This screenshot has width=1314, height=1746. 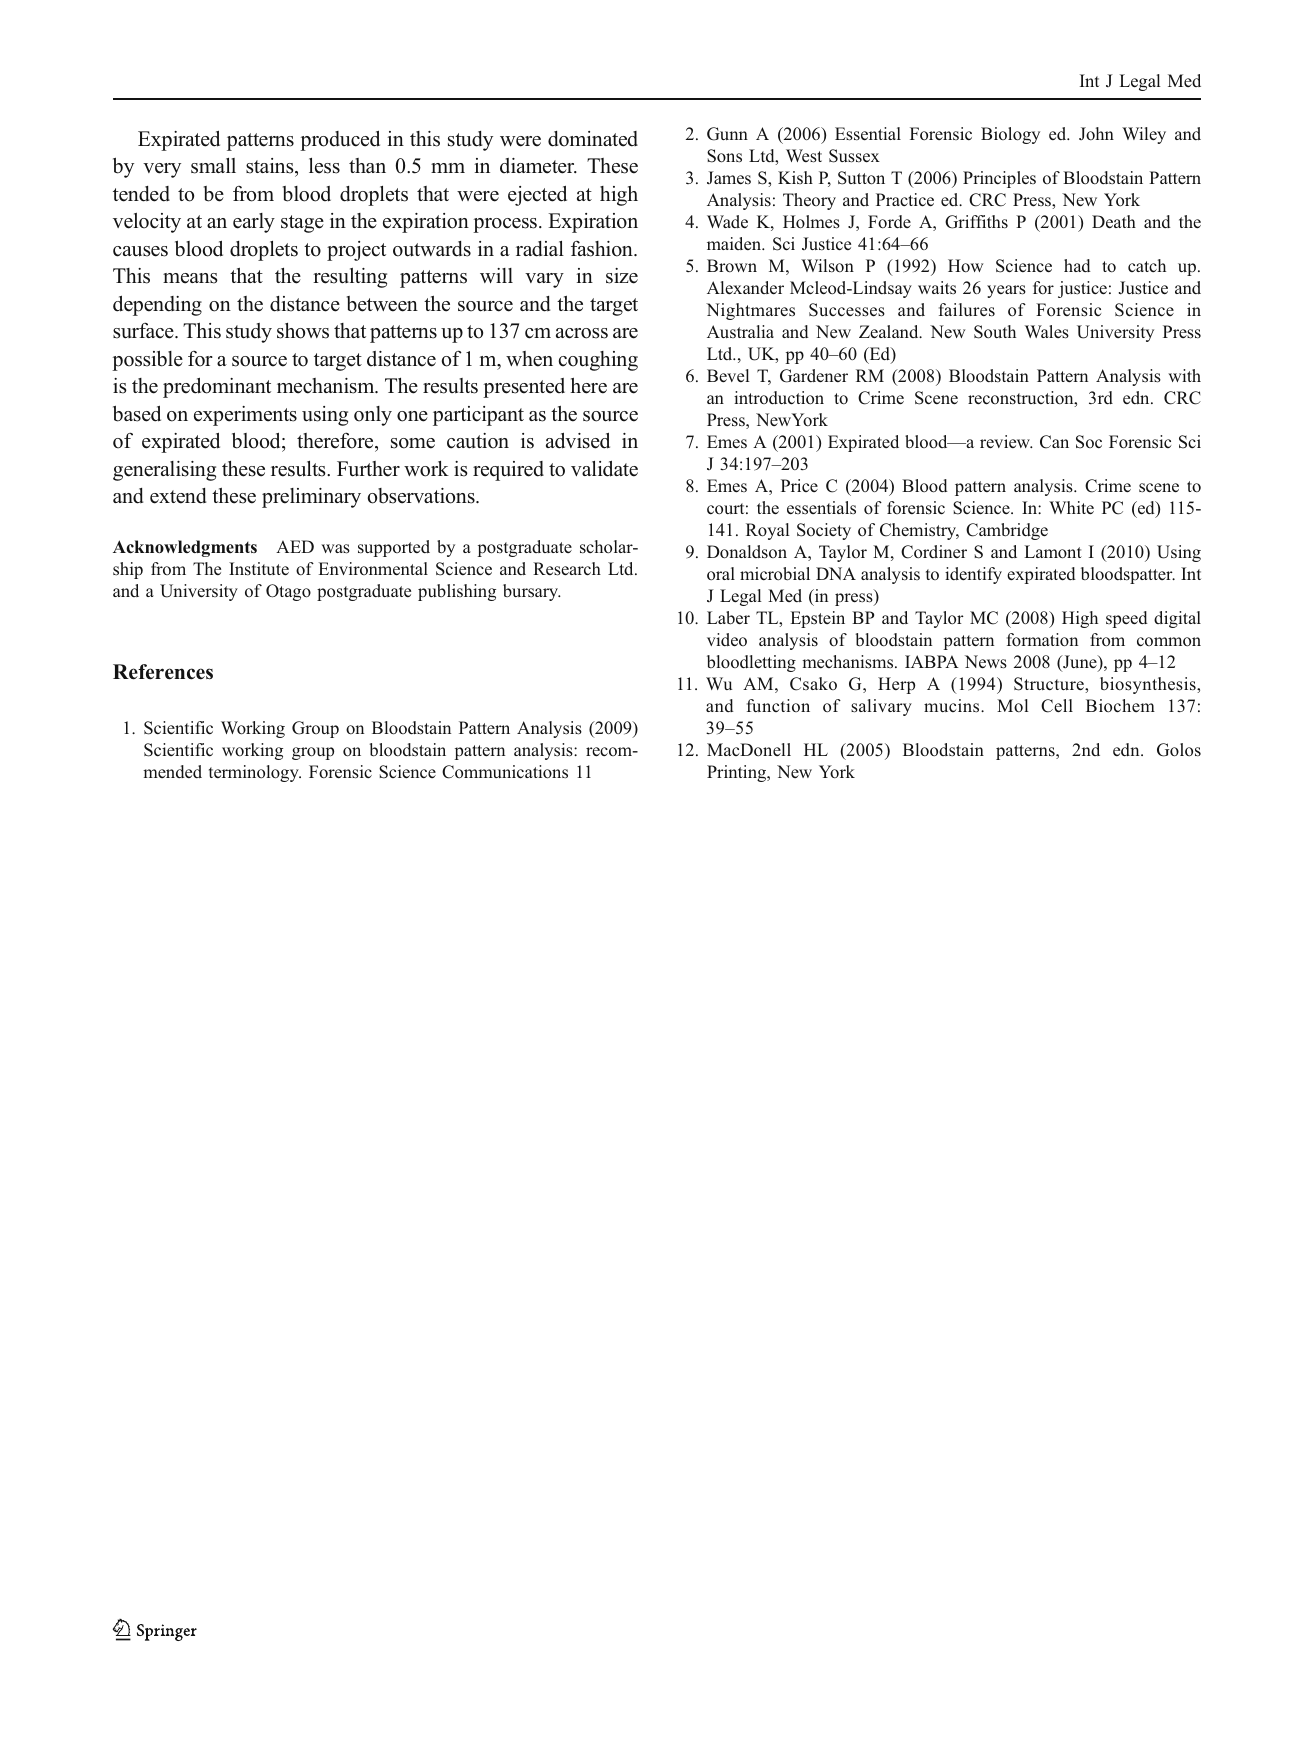 What do you see at coordinates (721, 574) in the screenshot?
I see `oral` at bounding box center [721, 574].
